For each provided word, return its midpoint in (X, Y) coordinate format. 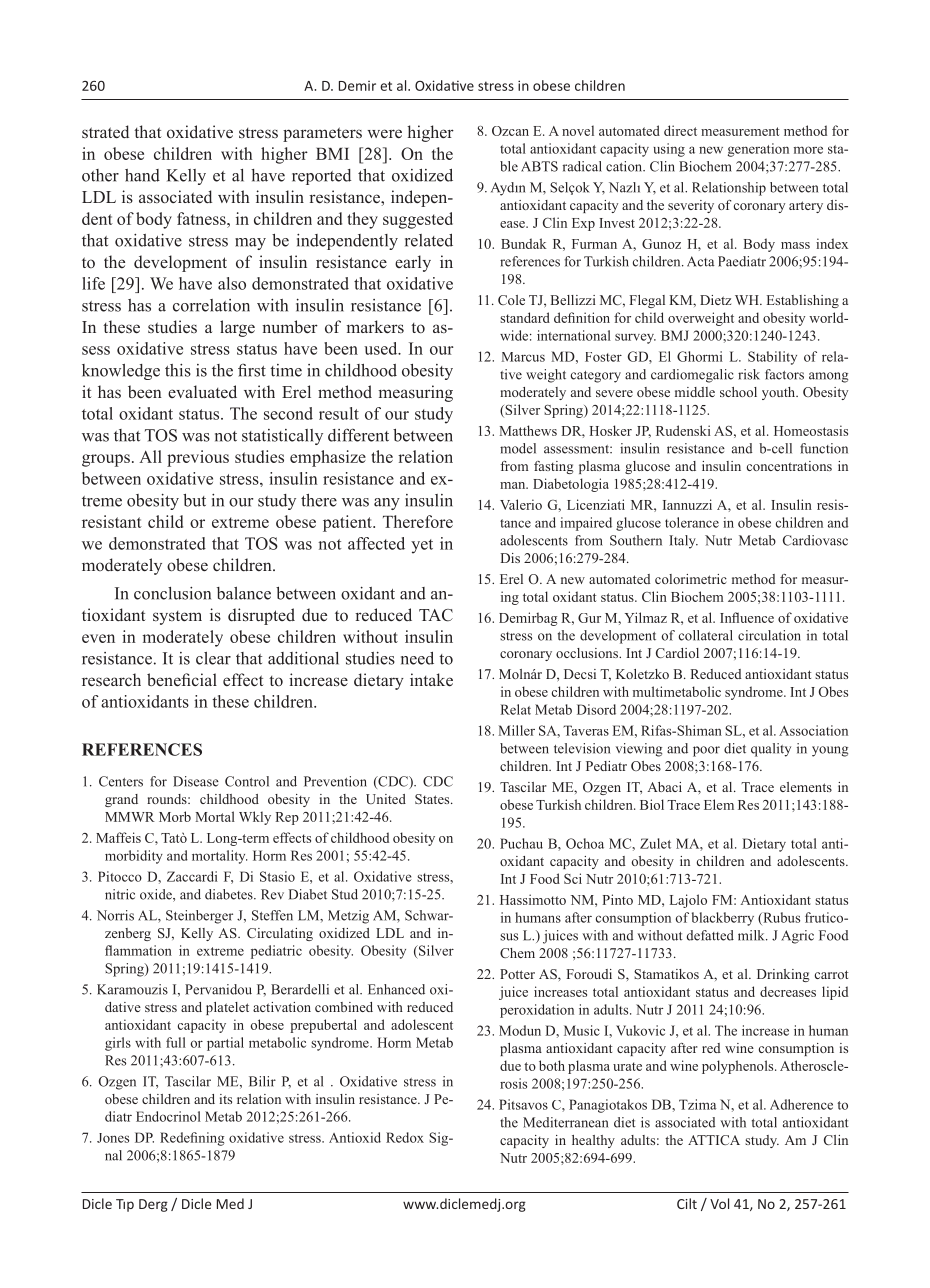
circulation (769, 635)
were (384, 133)
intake (431, 679)
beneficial (182, 679)
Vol (719, 1203)
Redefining (192, 1139)
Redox (405, 1137)
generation (758, 150)
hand (142, 175)
